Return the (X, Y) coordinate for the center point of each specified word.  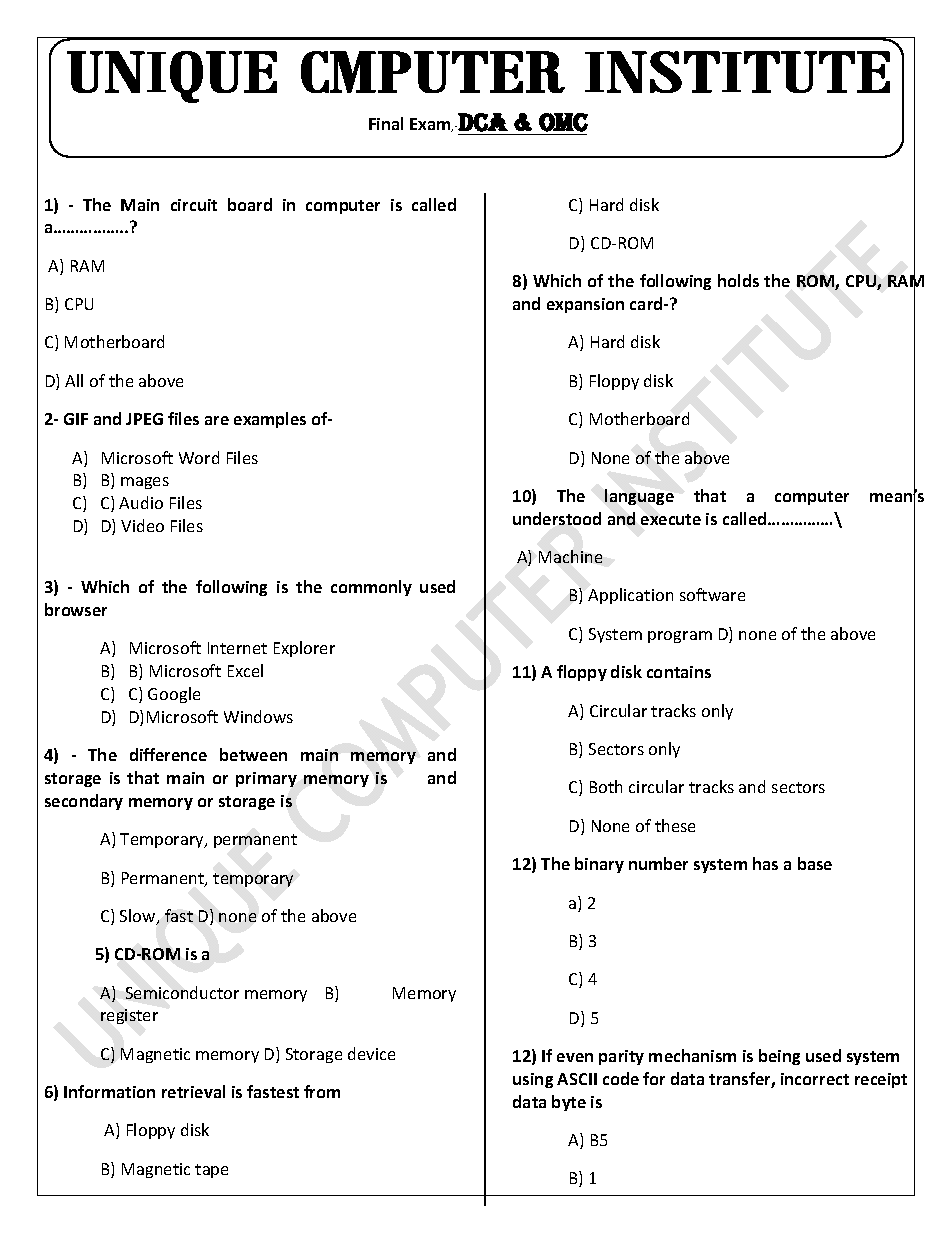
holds (738, 280)
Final (386, 123)
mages (145, 483)
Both (606, 786)
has (765, 863)
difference (168, 754)
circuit (194, 205)
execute (671, 519)
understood (557, 518)
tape (211, 1171)
